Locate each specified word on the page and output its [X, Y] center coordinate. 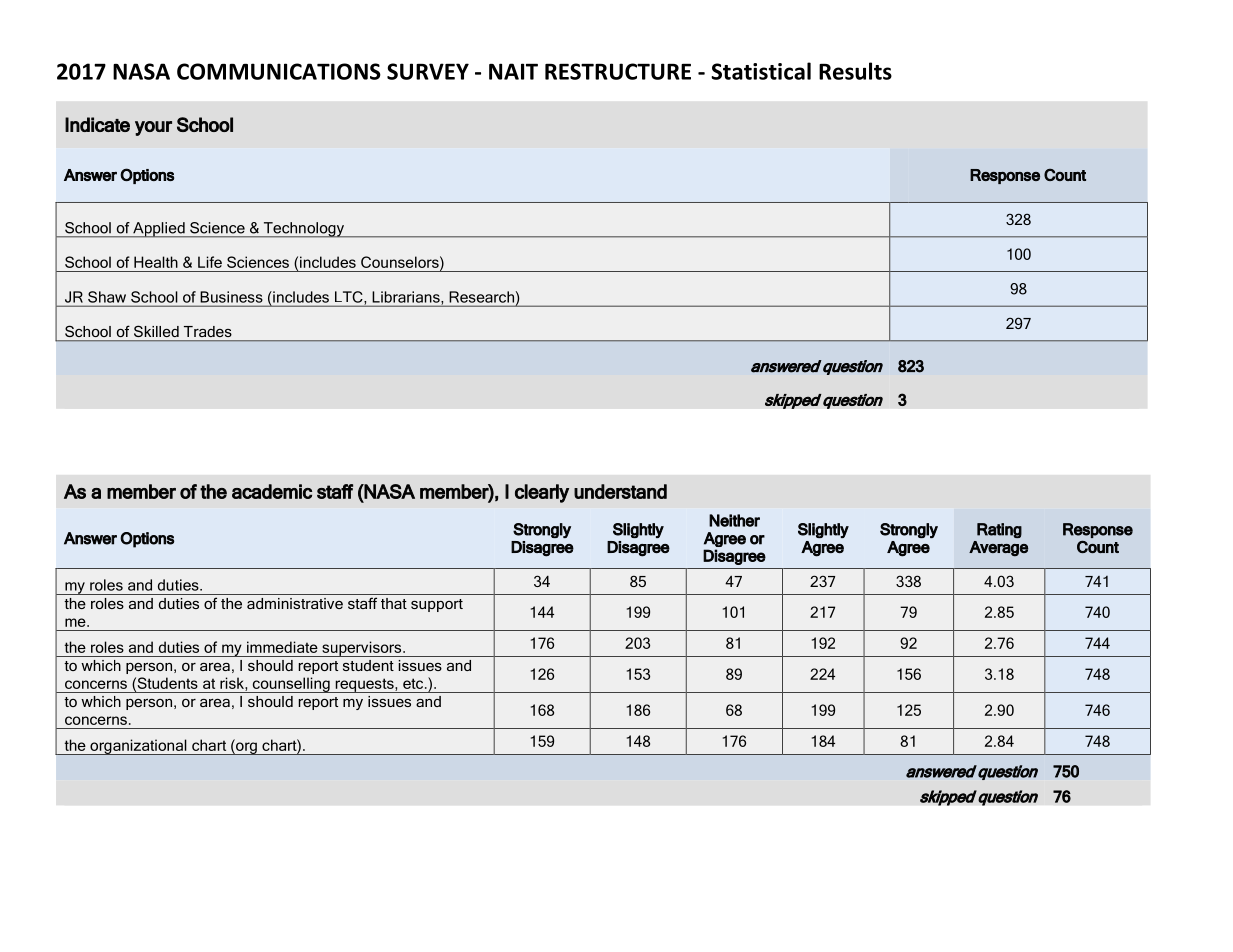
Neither [734, 520]
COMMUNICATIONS [279, 71]
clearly [542, 493]
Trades [207, 331]
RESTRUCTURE [618, 71]
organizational [138, 747]
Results [855, 71]
